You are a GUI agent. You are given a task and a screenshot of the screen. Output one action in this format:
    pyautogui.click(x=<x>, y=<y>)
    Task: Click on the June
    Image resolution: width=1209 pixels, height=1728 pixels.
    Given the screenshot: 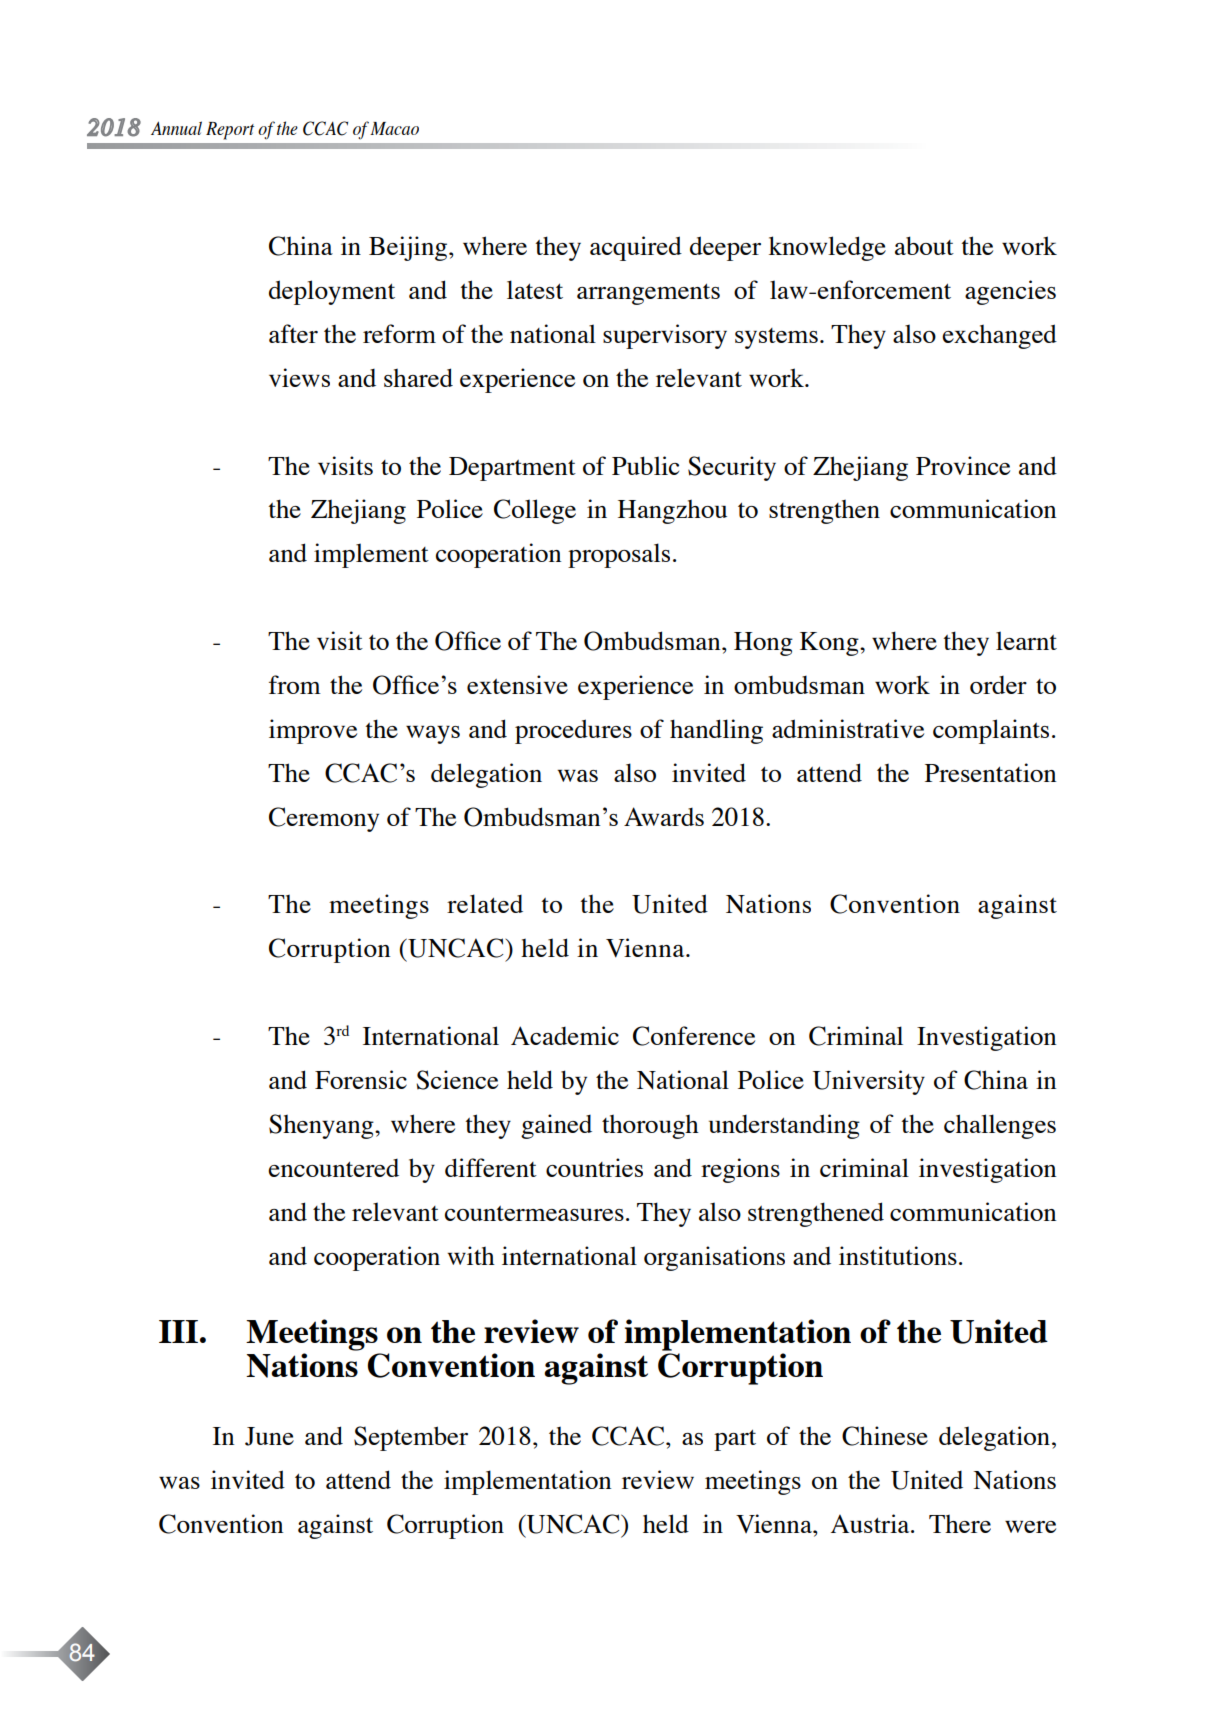 What is the action you would take?
    pyautogui.click(x=269, y=1436)
